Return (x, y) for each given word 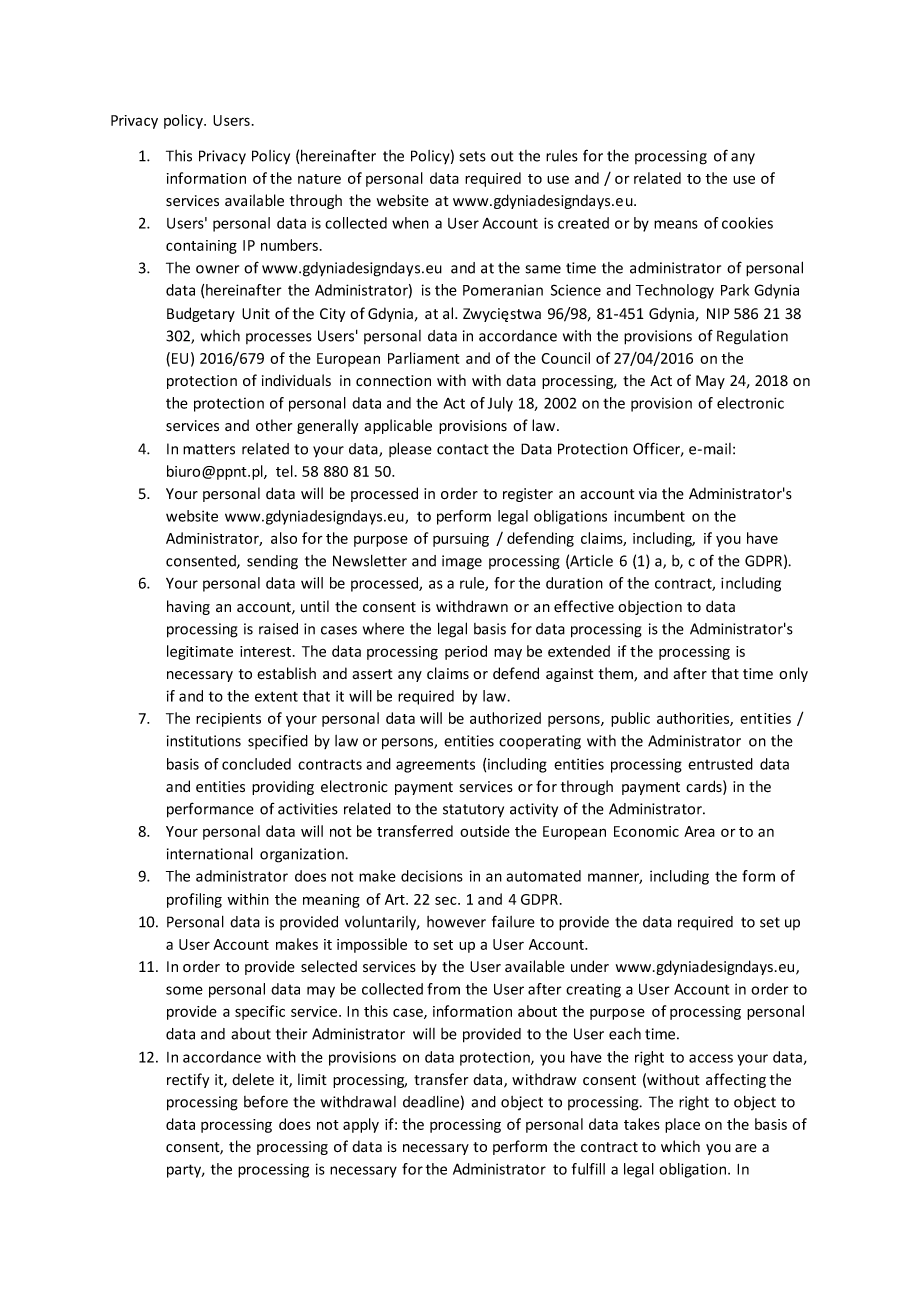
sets (472, 156)
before (266, 1101)
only (793, 674)
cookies (747, 223)
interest (267, 651)
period (466, 652)
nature (319, 179)
